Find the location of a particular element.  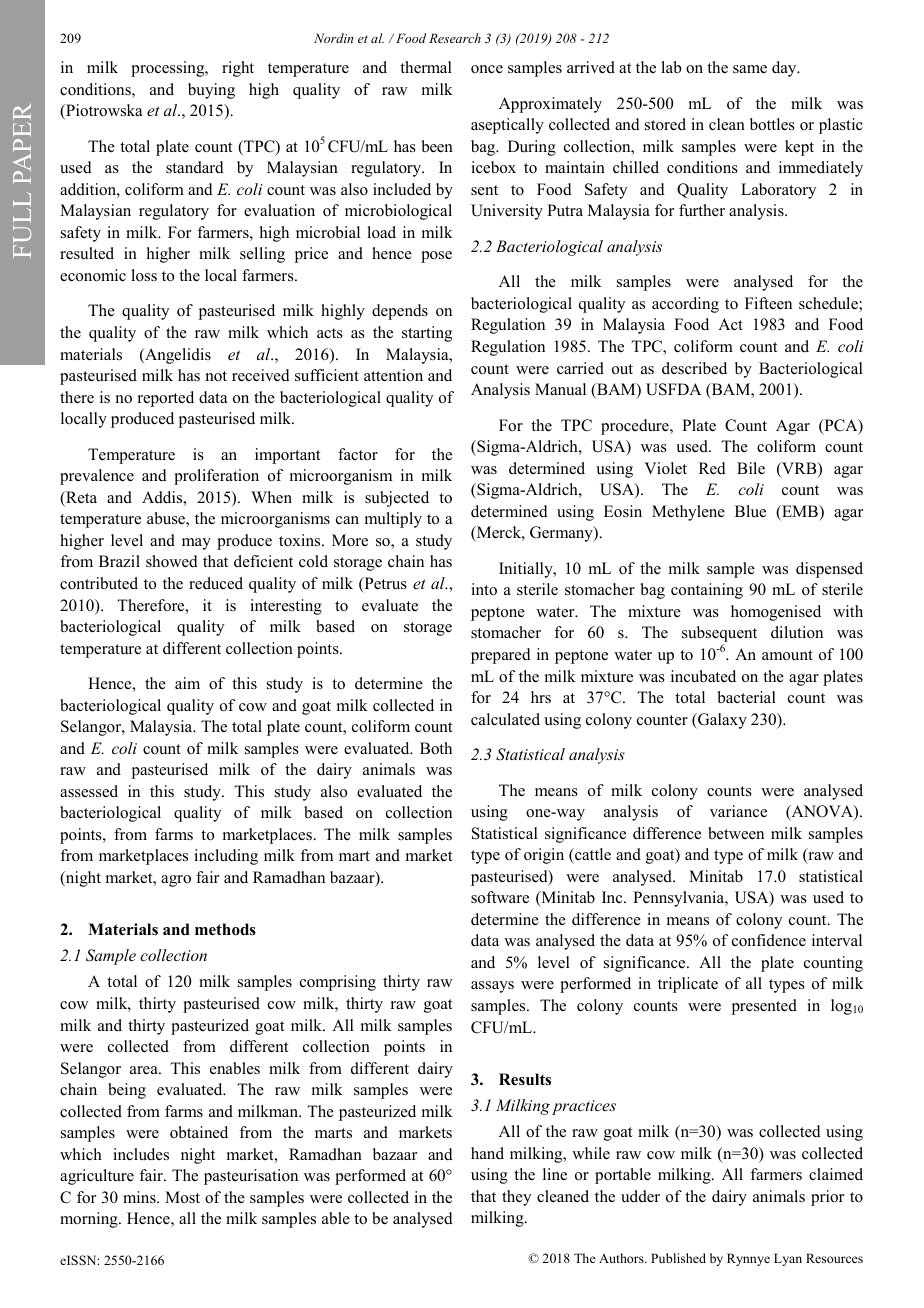

same is located at coordinates (750, 69).
